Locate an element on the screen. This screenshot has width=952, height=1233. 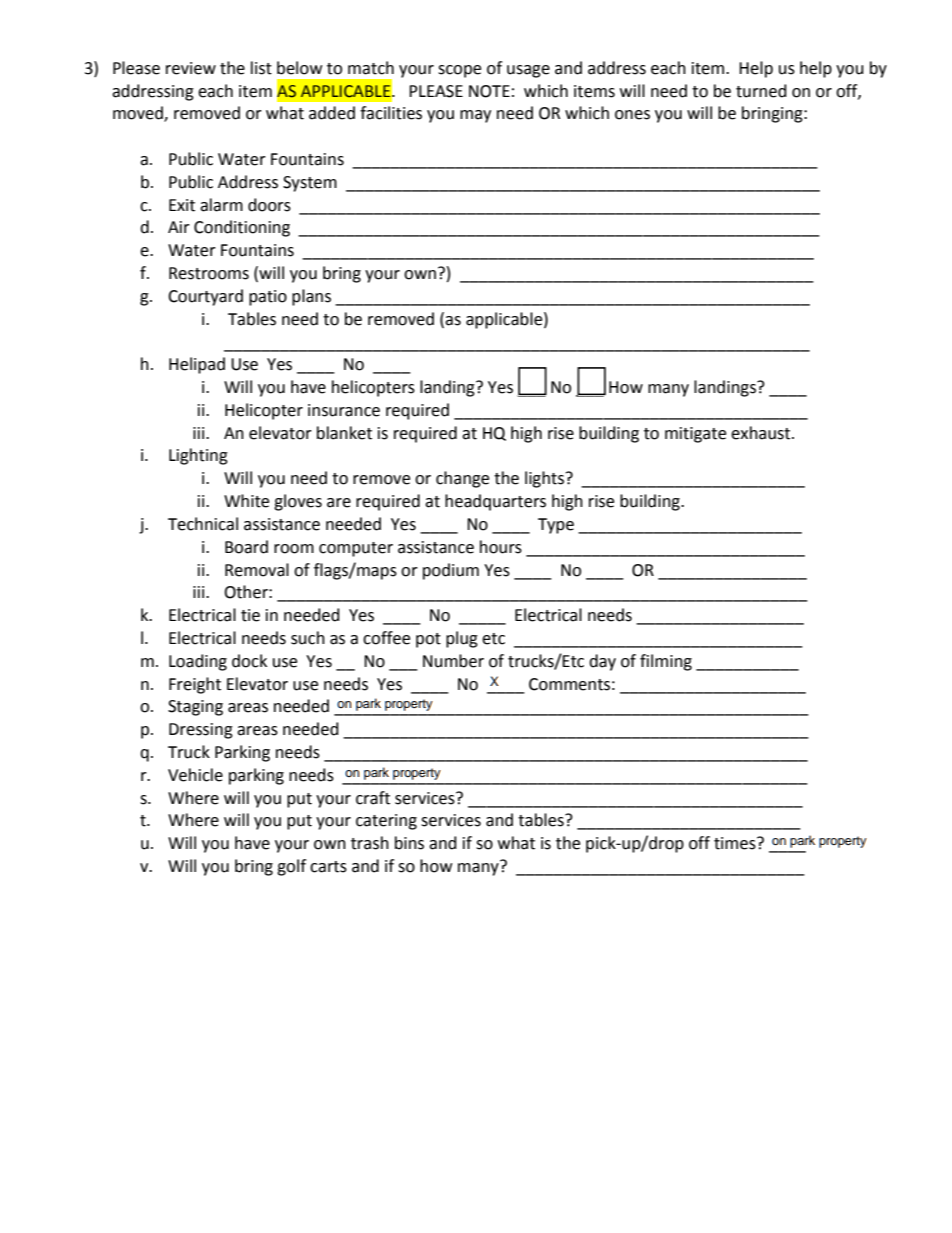
NOTE is located at coordinates (489, 91).
